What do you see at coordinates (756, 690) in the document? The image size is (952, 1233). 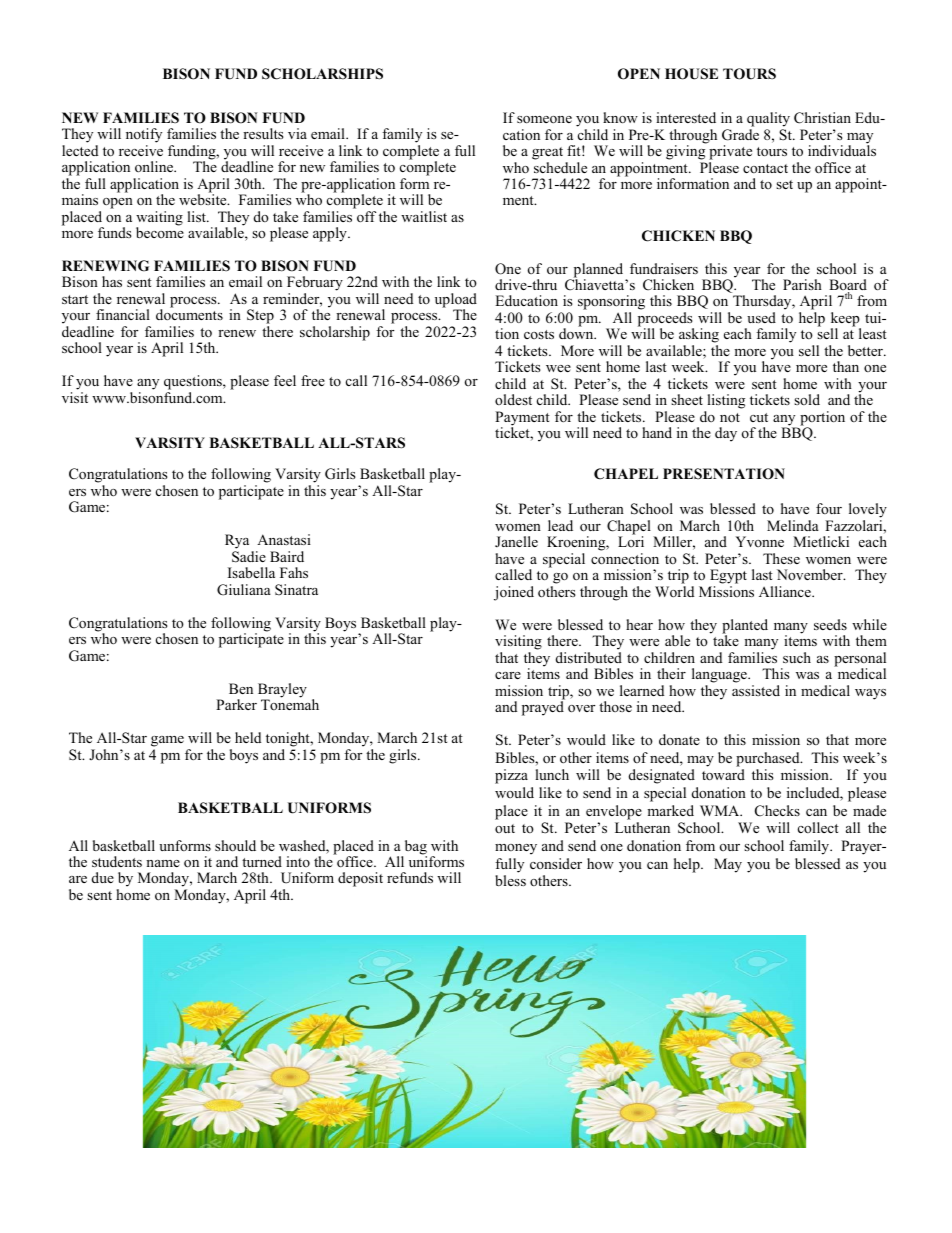 I see `assisted` at bounding box center [756, 690].
